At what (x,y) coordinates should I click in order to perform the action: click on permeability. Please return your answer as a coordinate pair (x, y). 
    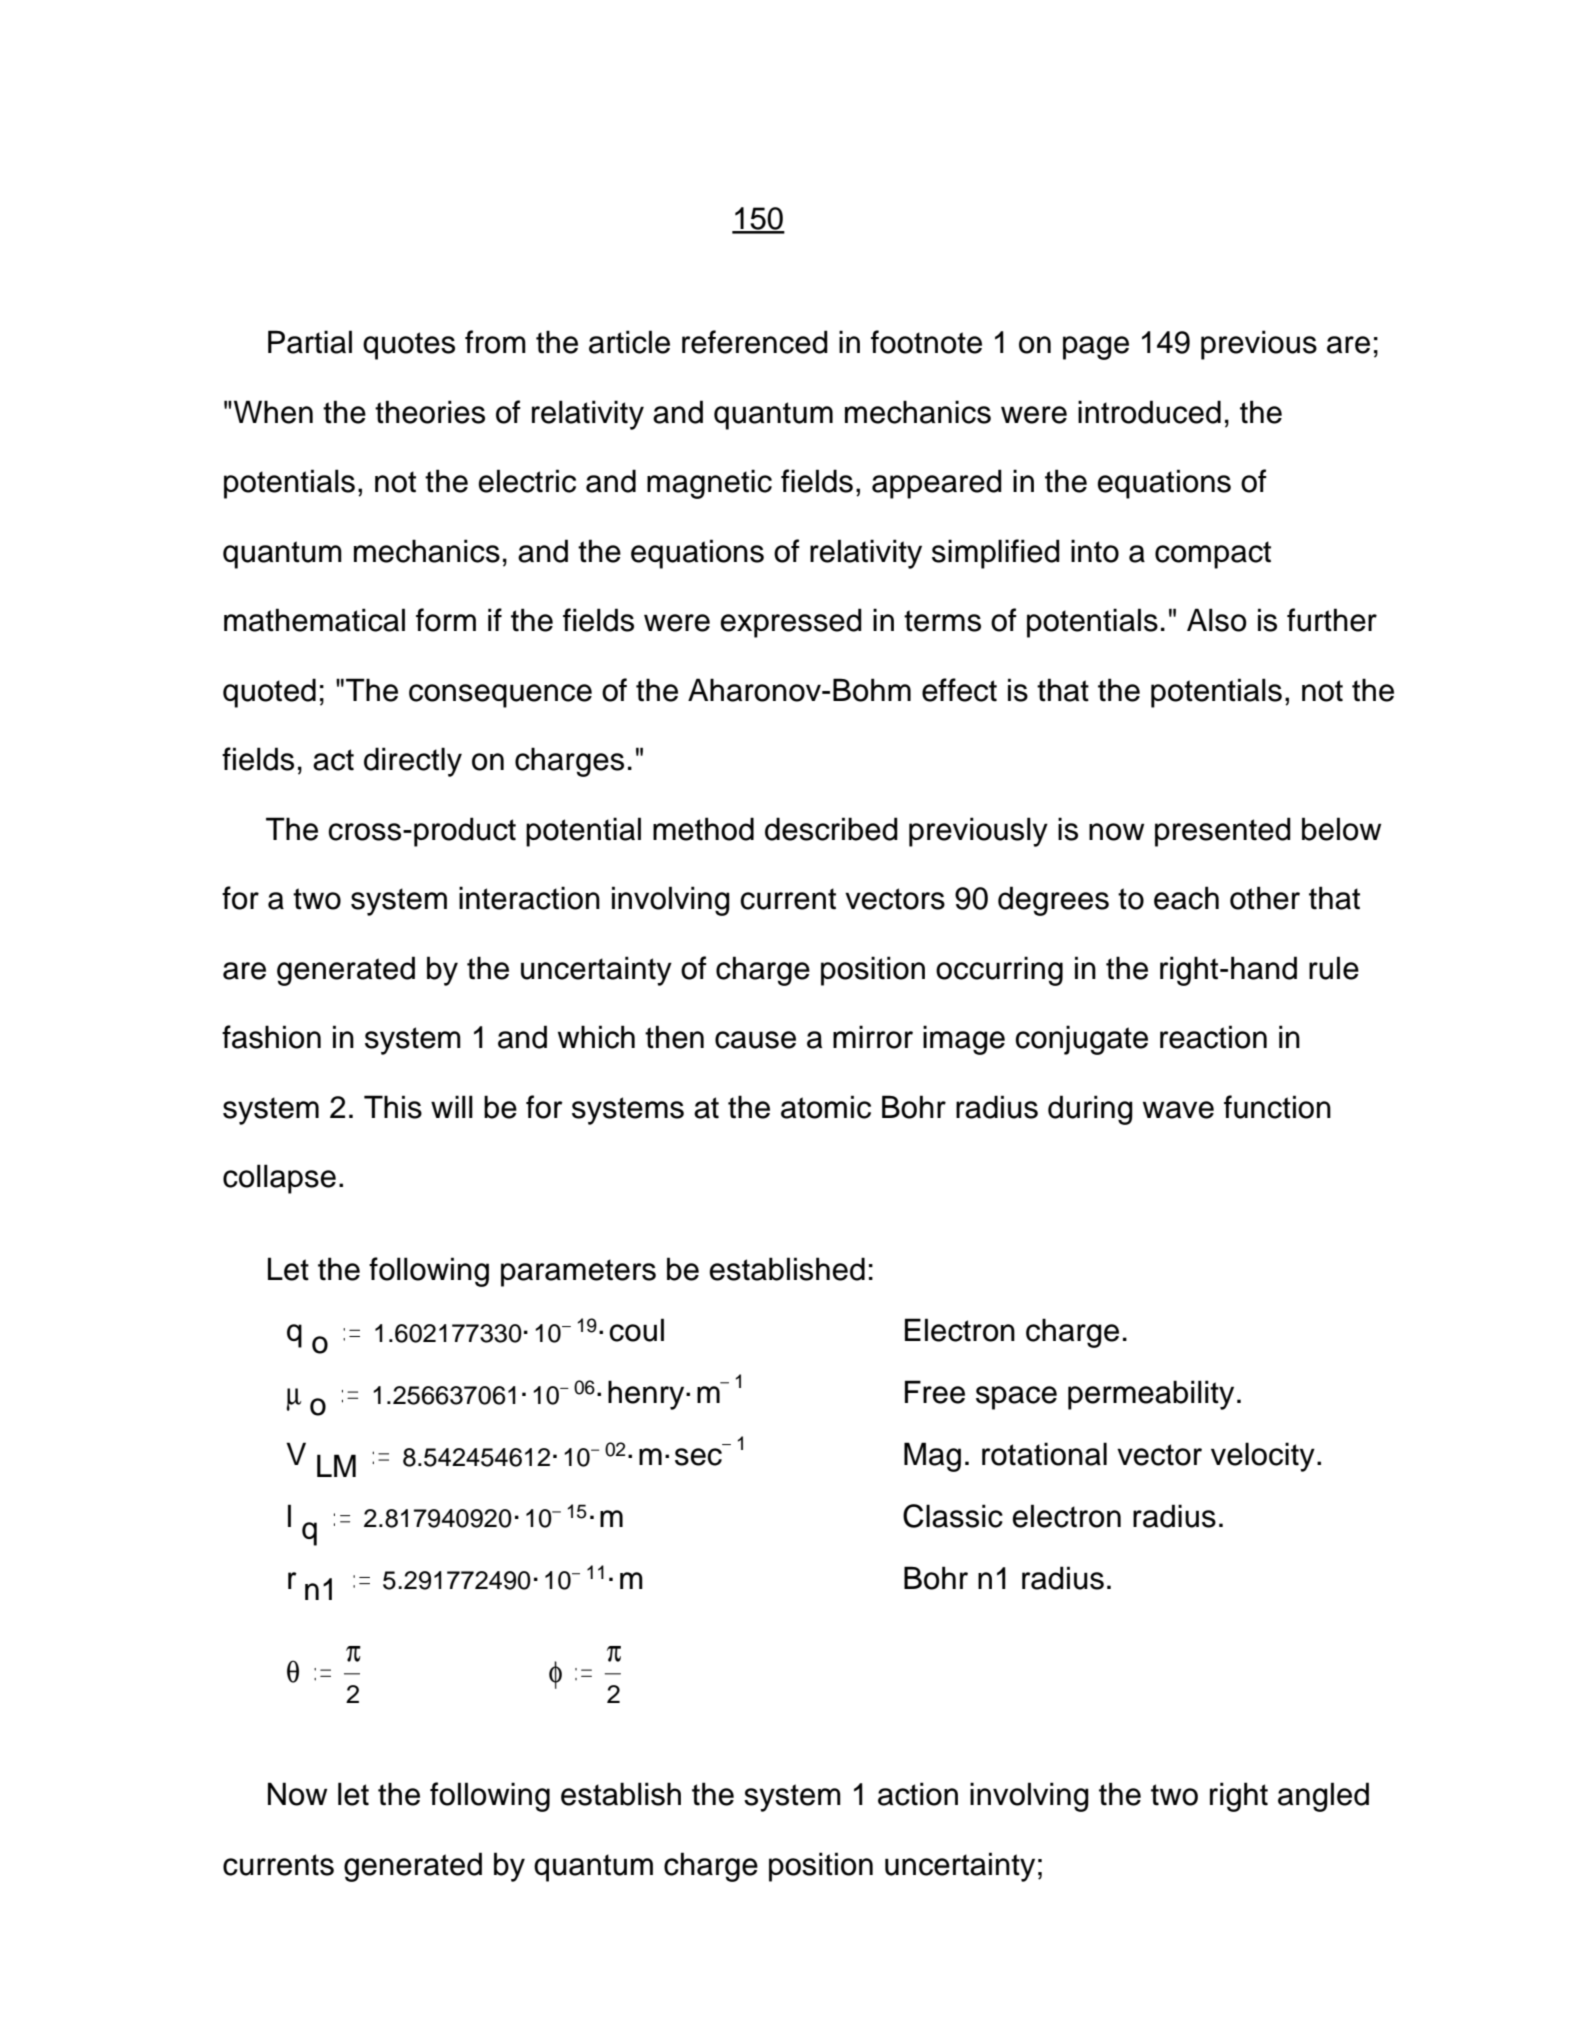
    Looking at the image, I should click on (1151, 1395).
